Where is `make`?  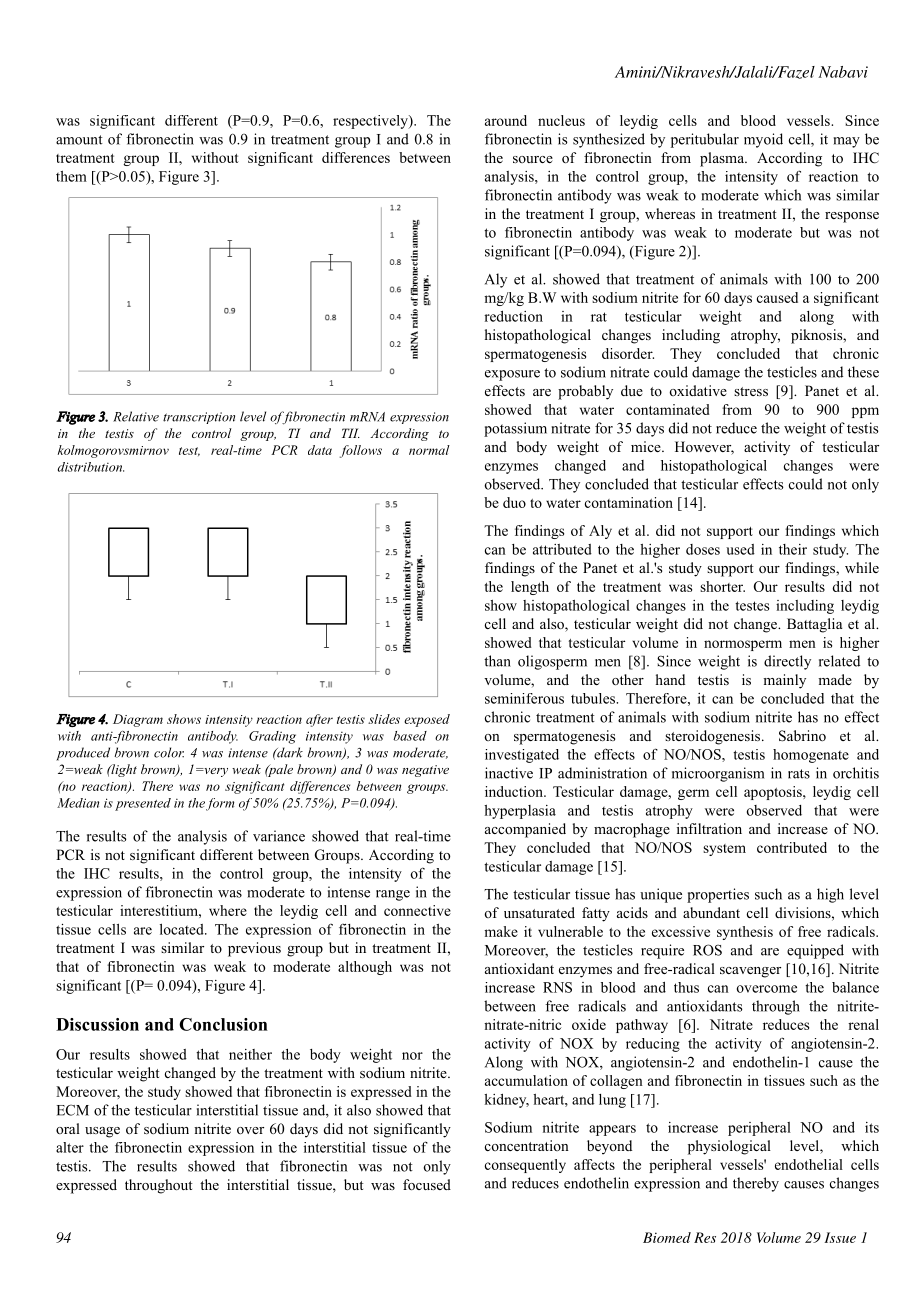 make is located at coordinates (501, 931).
